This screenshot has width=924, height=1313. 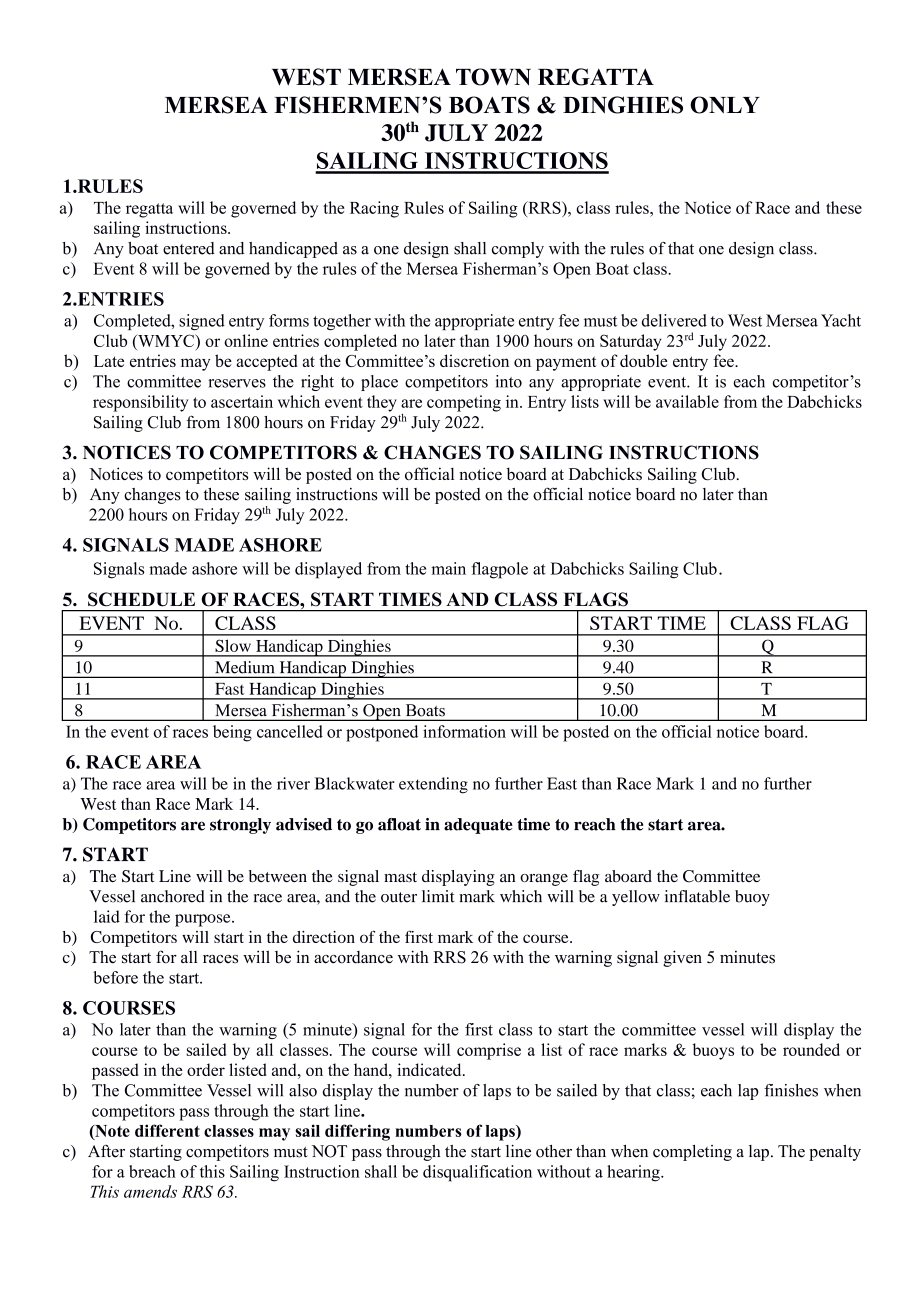 What do you see at coordinates (244, 667) in the screenshot?
I see `Medium` at bounding box center [244, 667].
